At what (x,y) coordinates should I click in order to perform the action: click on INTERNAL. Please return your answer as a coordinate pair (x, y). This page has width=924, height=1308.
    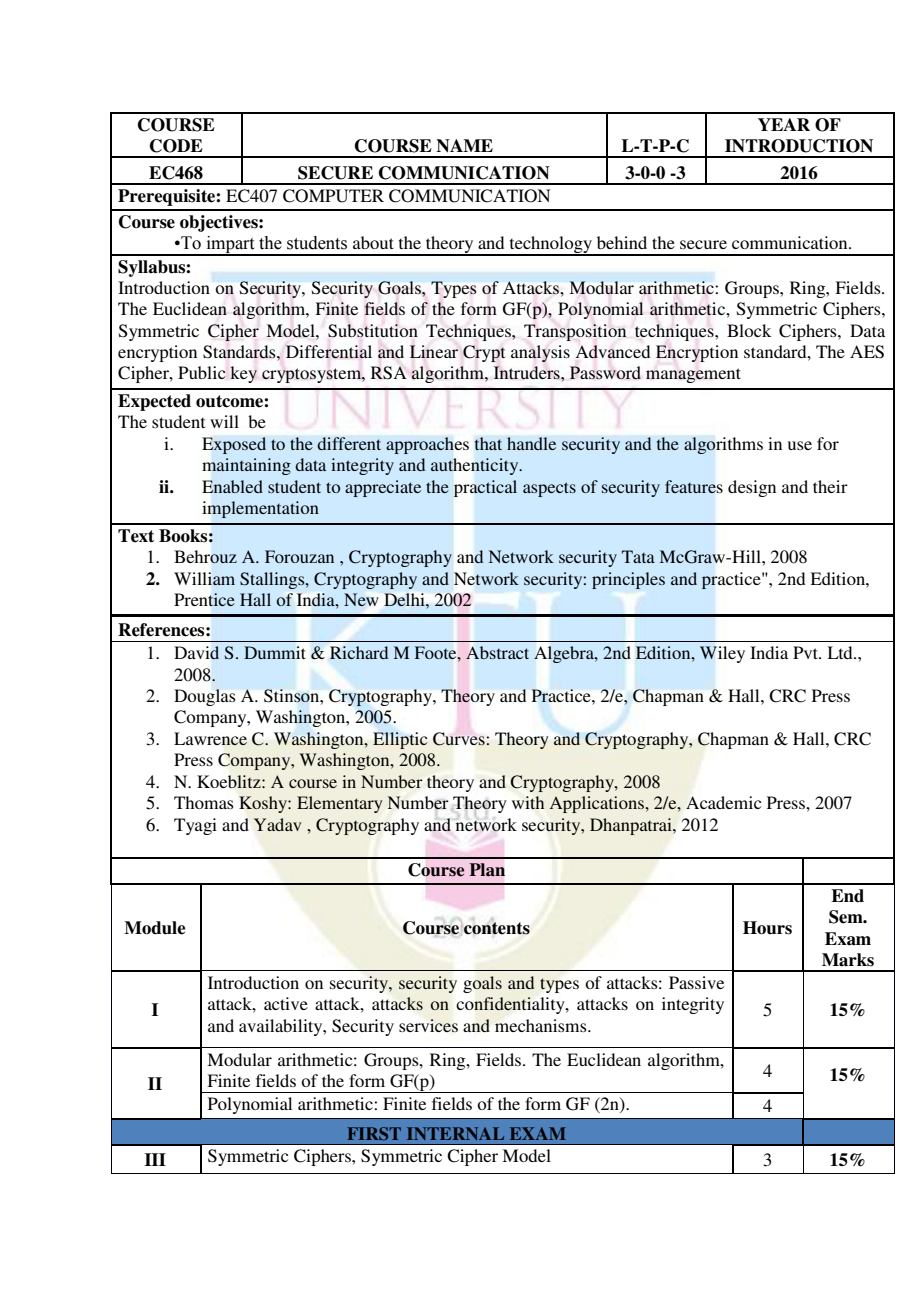
    Looking at the image, I should click on (455, 1133).
